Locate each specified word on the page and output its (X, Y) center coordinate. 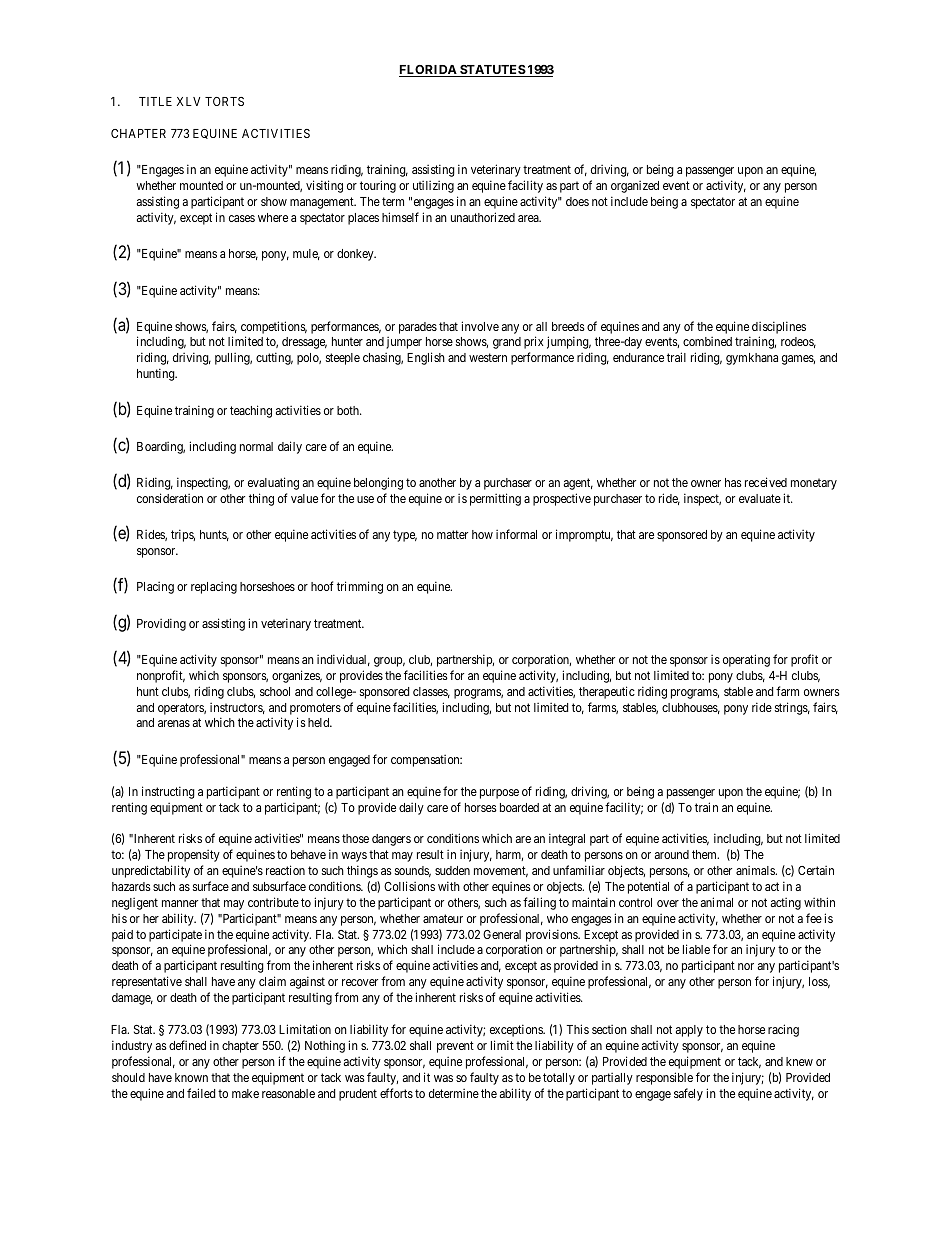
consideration (170, 498)
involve (480, 326)
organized (635, 187)
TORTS (224, 101)
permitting (495, 499)
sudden (452, 870)
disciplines (779, 327)
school (275, 691)
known (191, 1077)
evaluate (760, 498)
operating (746, 660)
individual (343, 660)
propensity (194, 856)
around (672, 854)
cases (242, 218)
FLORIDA (429, 71)
